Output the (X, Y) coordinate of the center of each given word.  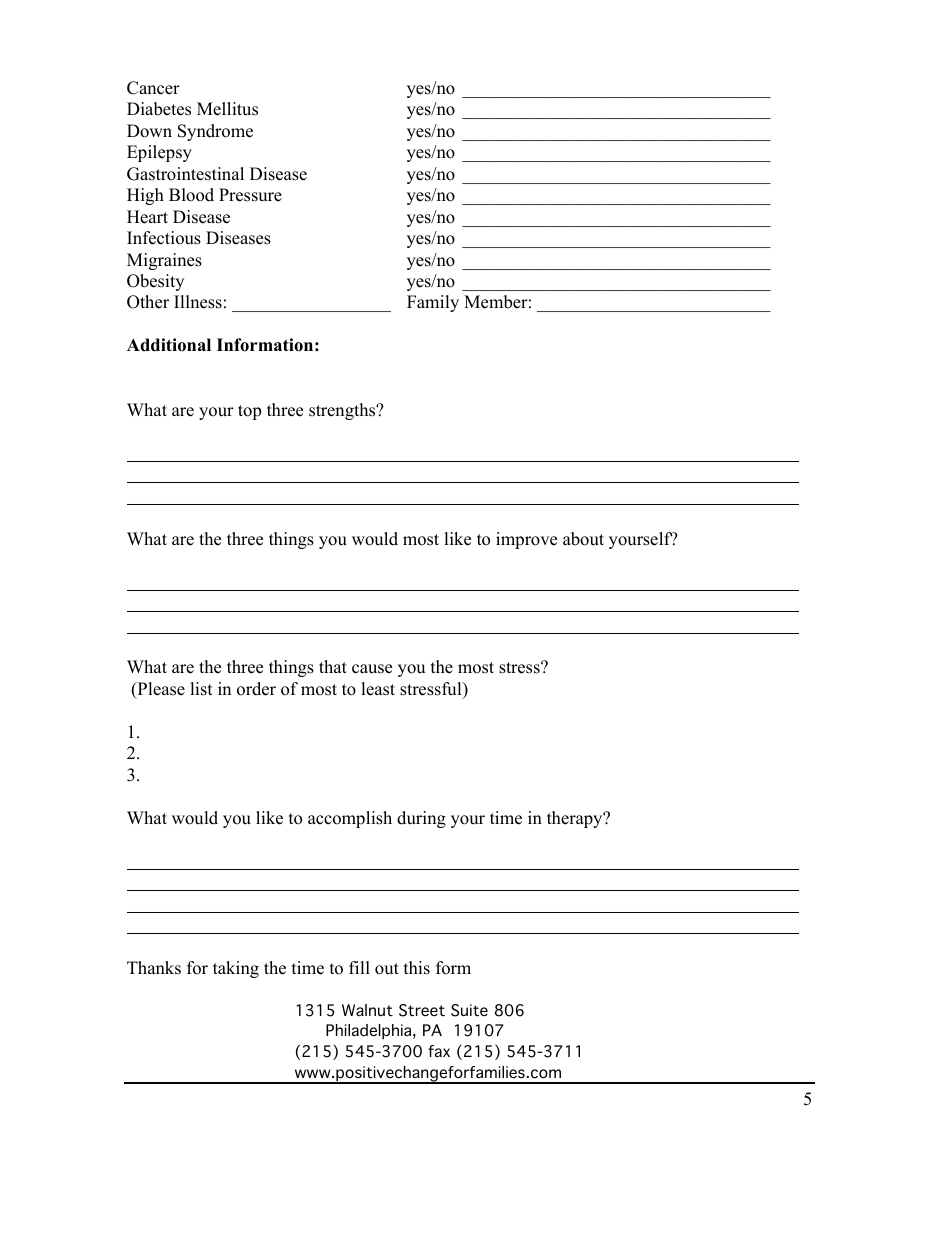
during (421, 819)
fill (359, 967)
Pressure (250, 195)
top (249, 412)
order (256, 689)
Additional (169, 345)
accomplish (350, 819)
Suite (469, 1010)
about (583, 539)
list (201, 689)
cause (372, 669)
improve (526, 540)
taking (236, 969)
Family (433, 303)
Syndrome (215, 132)
